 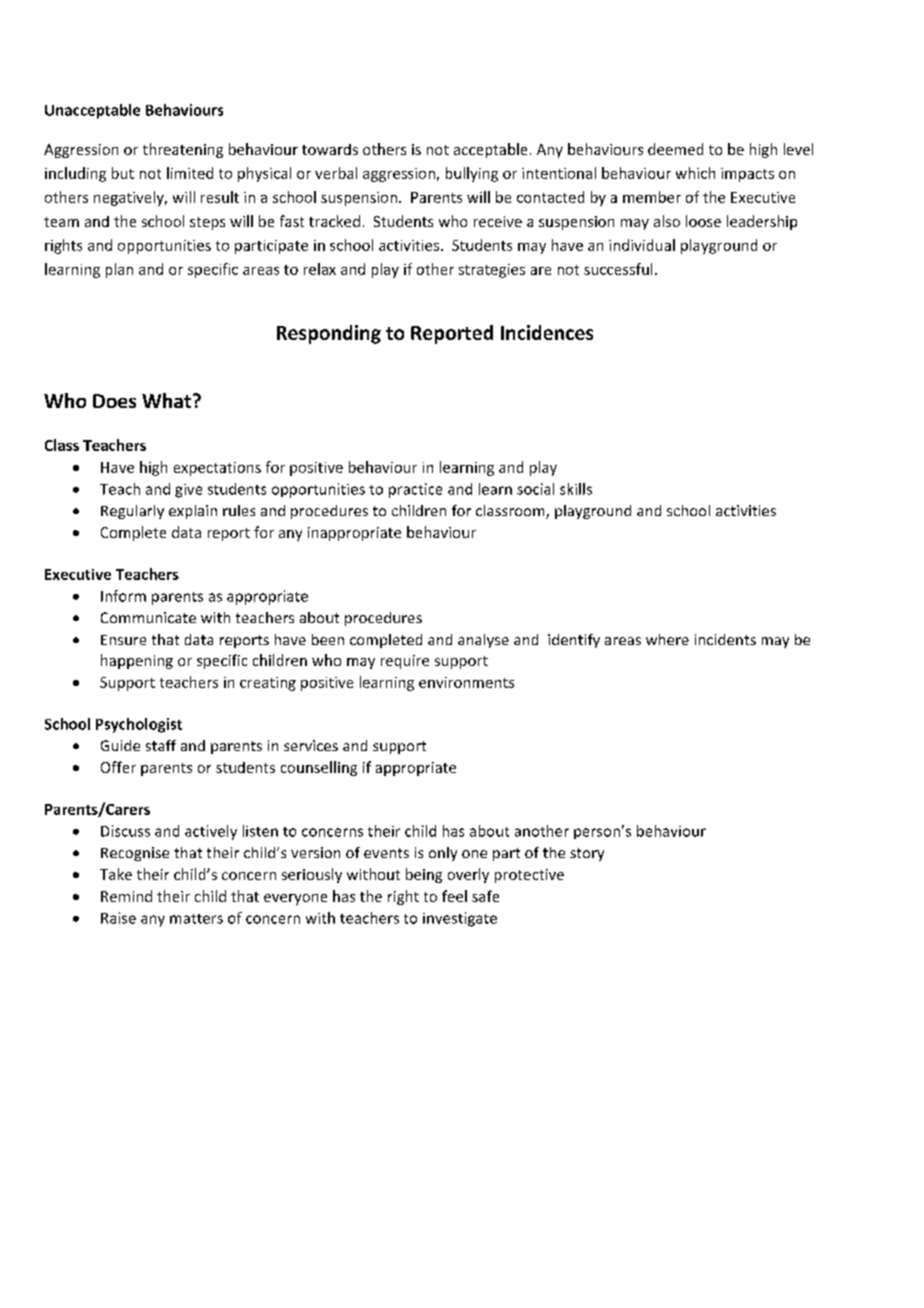 I want to click on Remind, so click(x=126, y=896).
